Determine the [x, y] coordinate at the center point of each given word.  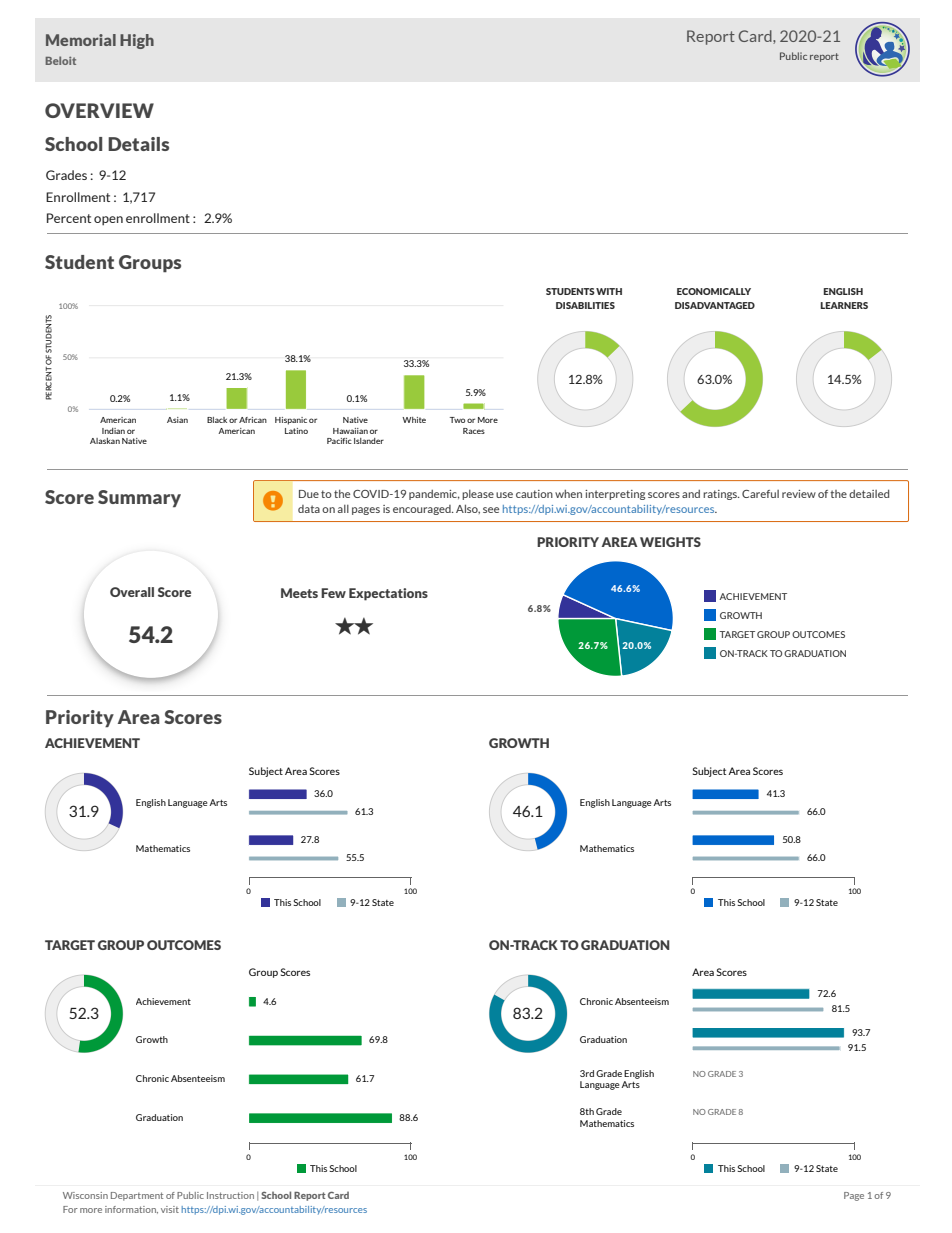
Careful [760, 494]
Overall [132, 592]
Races [474, 431]
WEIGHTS [670, 542]
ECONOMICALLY [714, 291]
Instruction [230, 1195]
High [137, 41]
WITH [609, 291]
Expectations [388, 594]
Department [137, 1196]
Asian [177, 420]
